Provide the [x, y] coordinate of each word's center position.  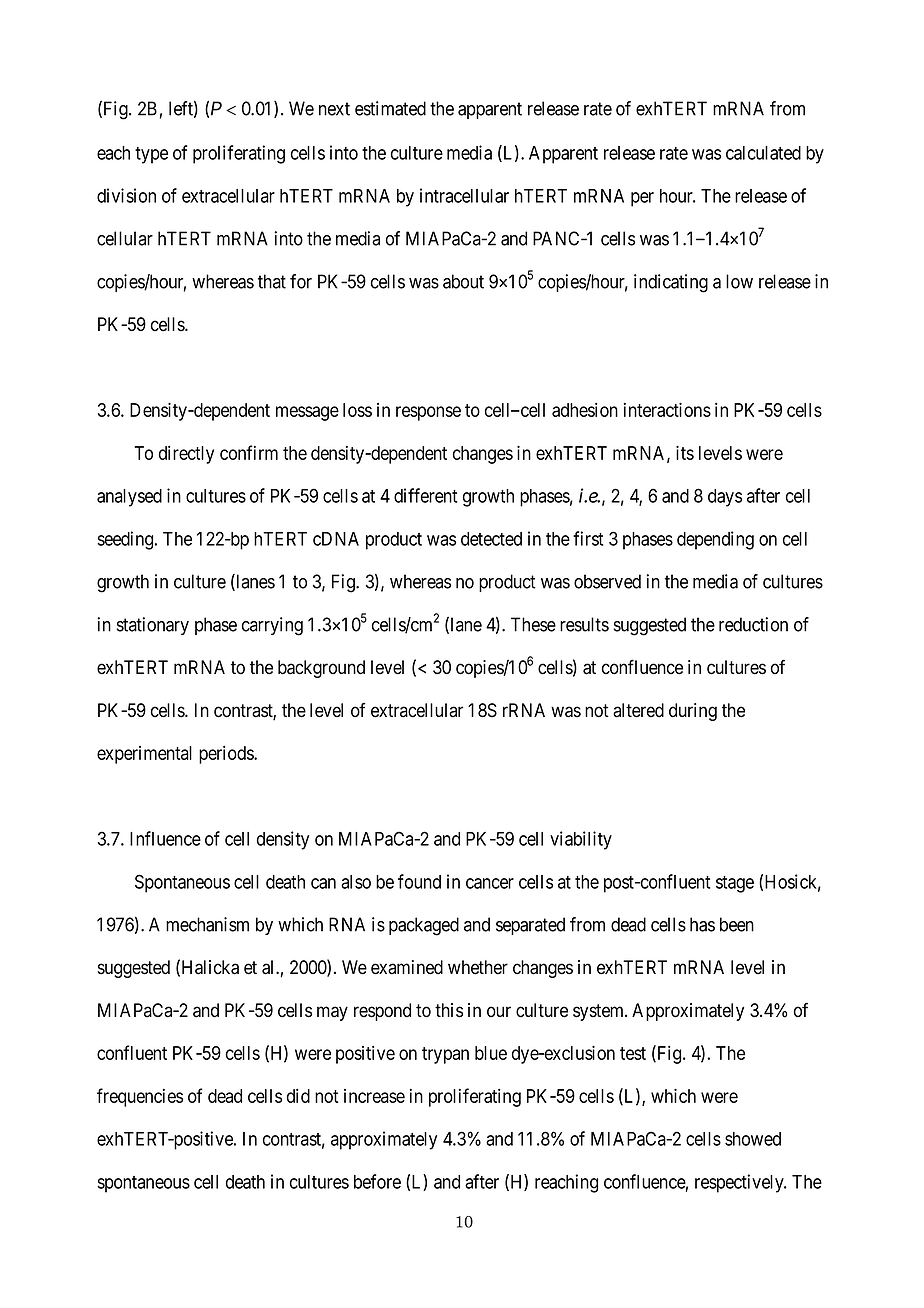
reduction [753, 624]
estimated [390, 108]
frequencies [140, 1097]
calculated [763, 153]
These [533, 624]
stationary [152, 626]
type [151, 155]
